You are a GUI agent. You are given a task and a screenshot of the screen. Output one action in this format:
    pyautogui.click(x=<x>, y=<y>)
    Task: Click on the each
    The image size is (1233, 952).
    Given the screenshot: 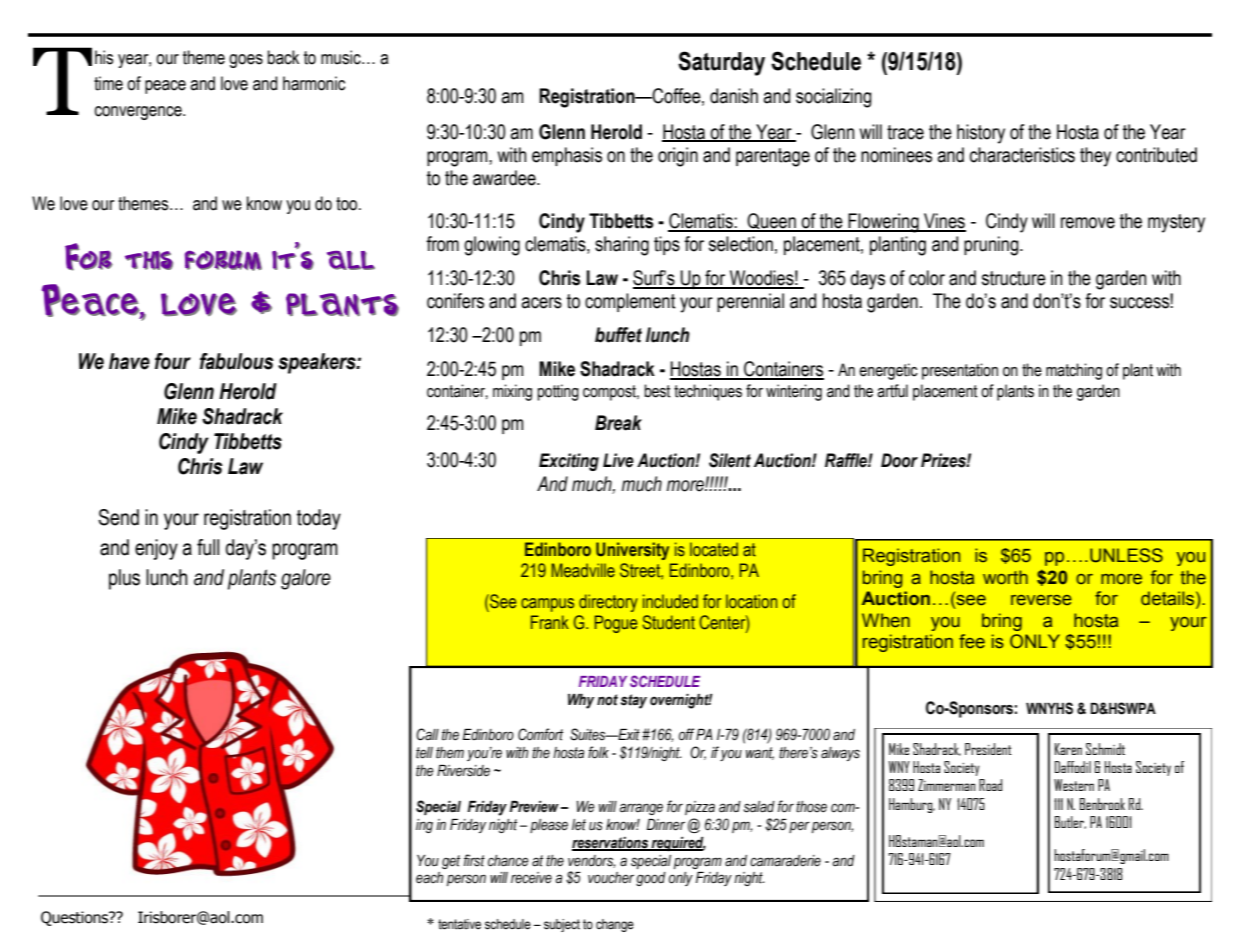 What is the action you would take?
    pyautogui.click(x=429, y=878)
